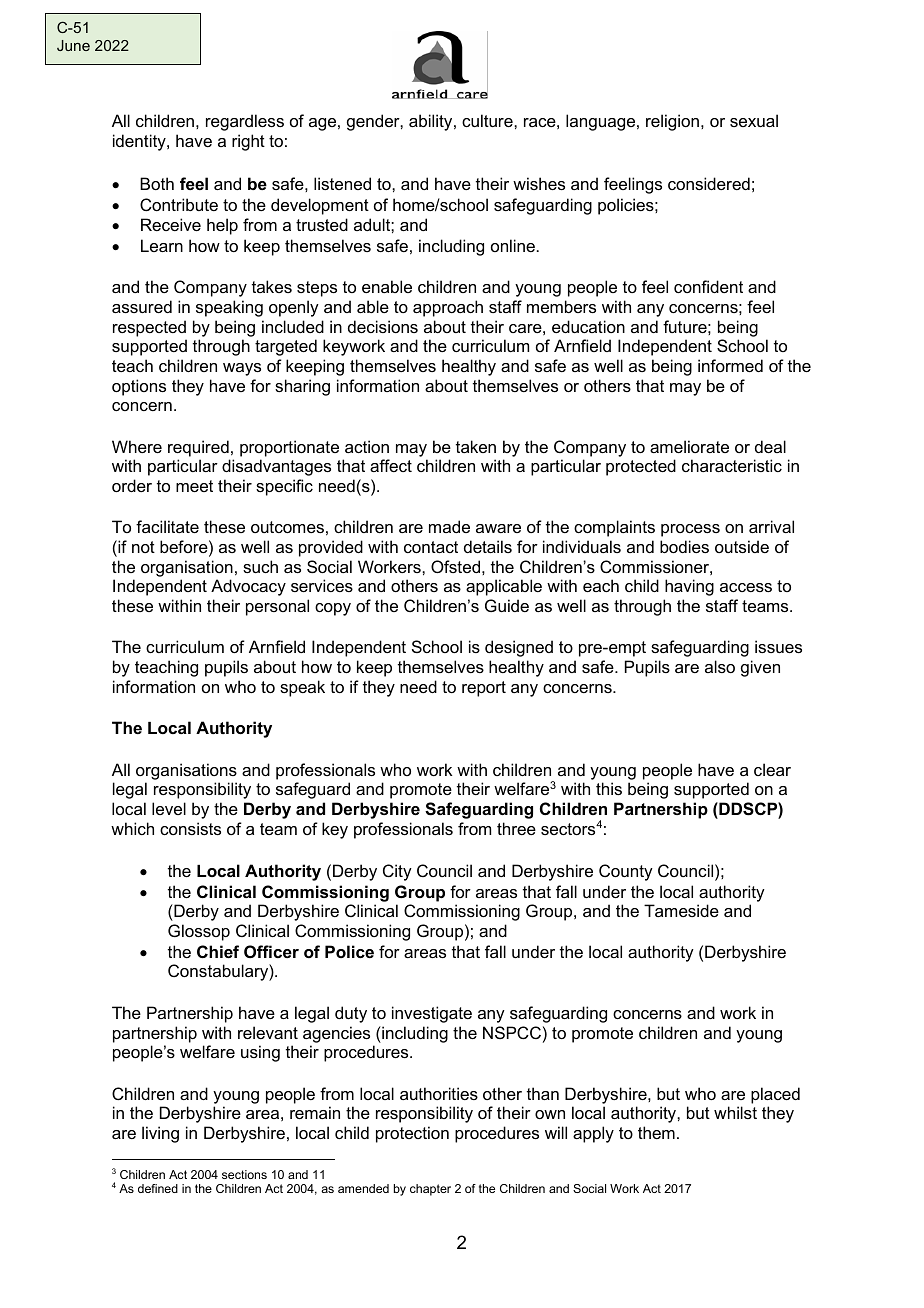 This document has height=1308, width=924. Describe the element at coordinates (169, 808) in the document. I see `level` at that location.
